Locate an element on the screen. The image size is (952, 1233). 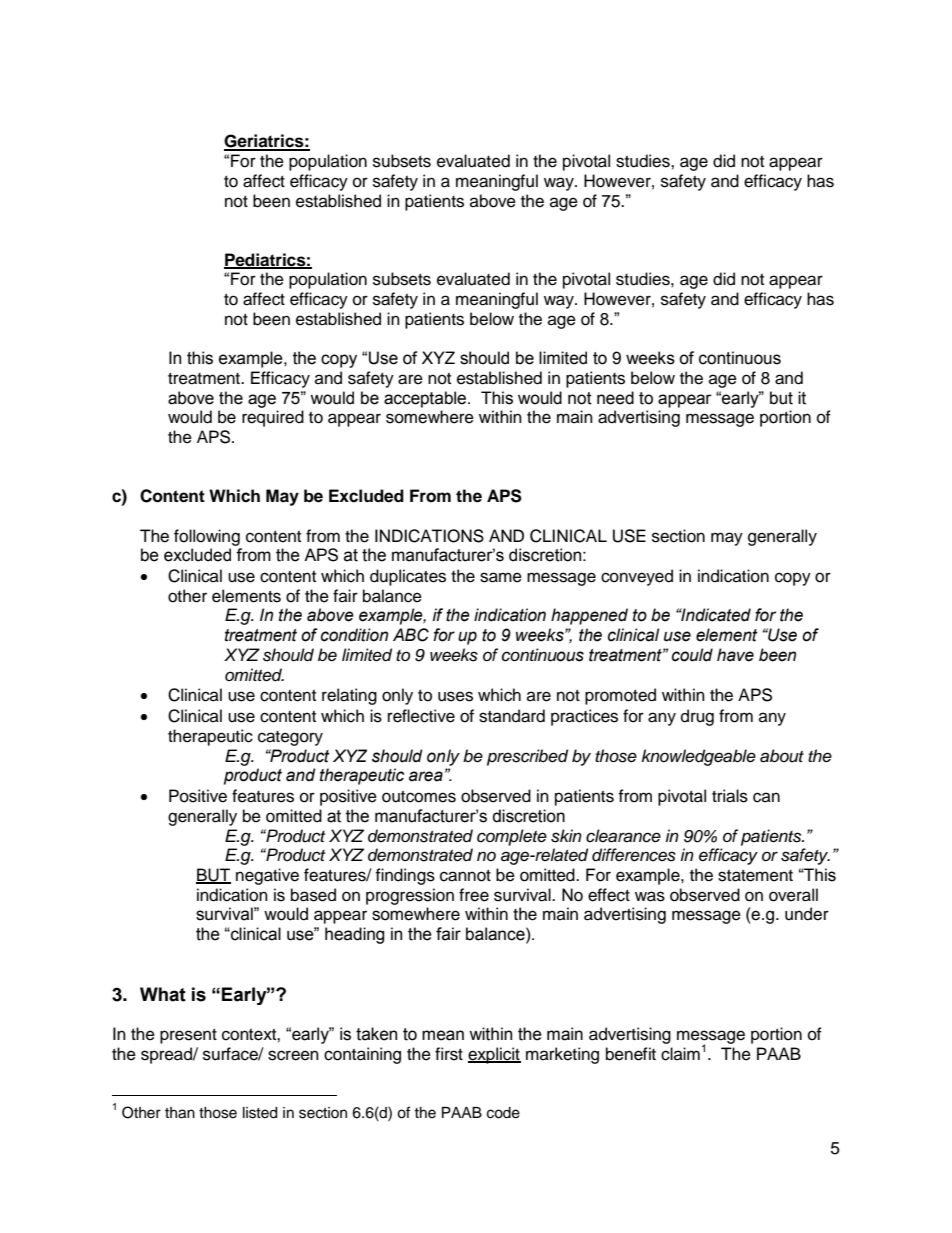
code is located at coordinates (503, 1113).
